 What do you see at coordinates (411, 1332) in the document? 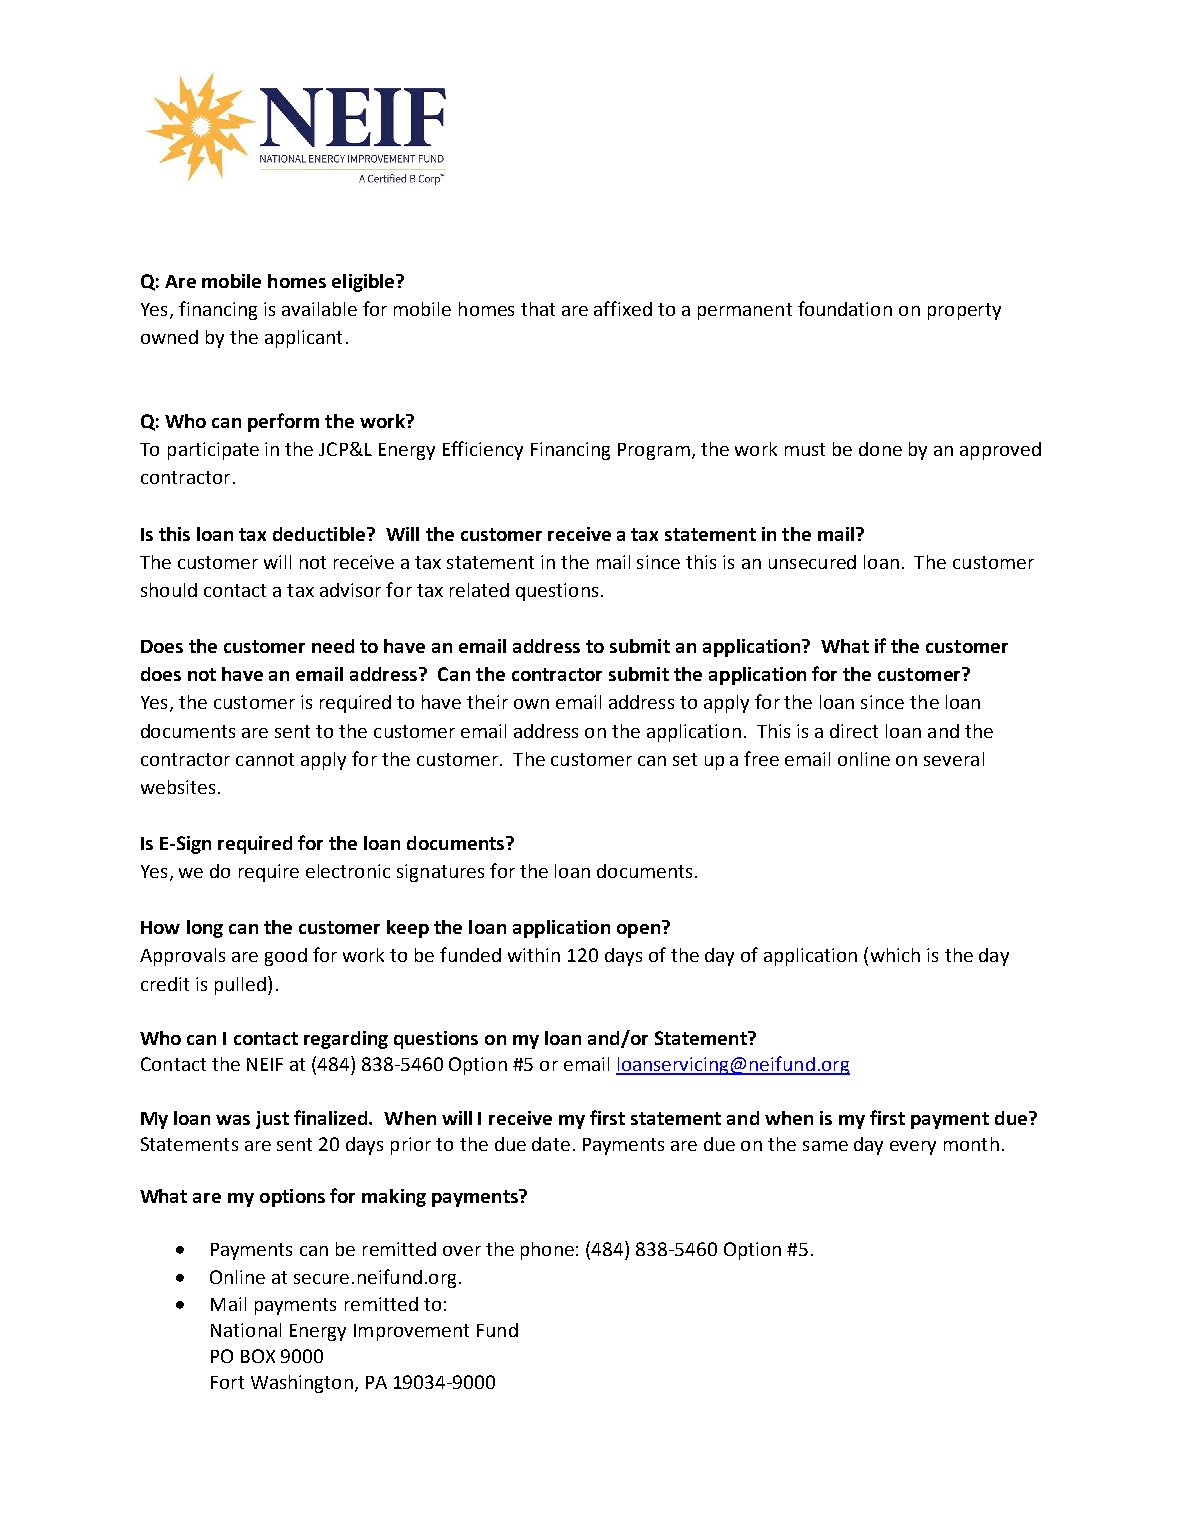
I see `Improvement` at bounding box center [411, 1332].
